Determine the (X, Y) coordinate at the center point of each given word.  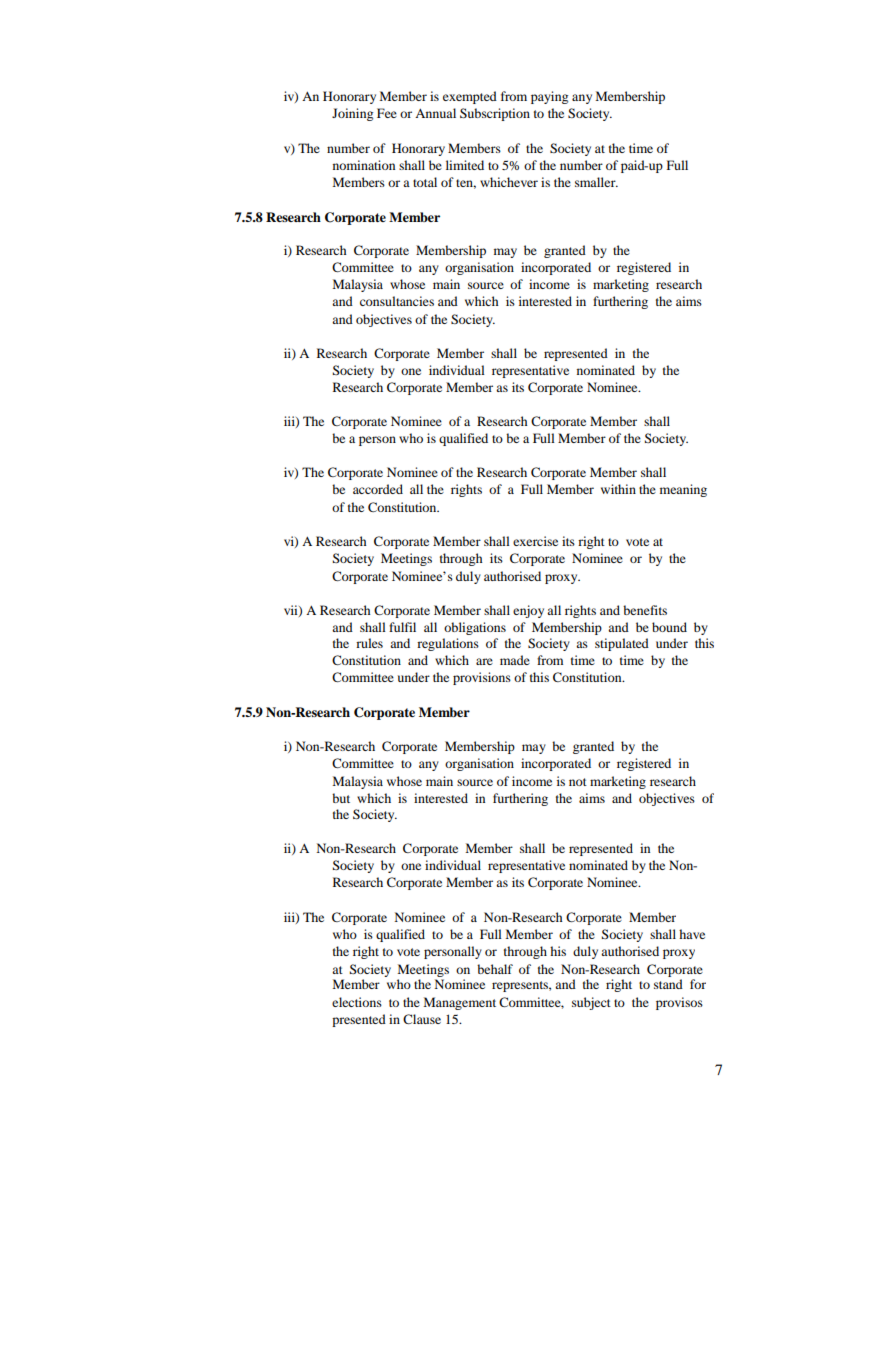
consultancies (397, 301)
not (578, 782)
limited (465, 165)
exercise (535, 541)
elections (357, 1002)
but (341, 798)
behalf (495, 969)
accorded (378, 489)
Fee (387, 113)
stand (668, 984)
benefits (645, 610)
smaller (596, 182)
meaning (683, 490)
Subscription (495, 114)
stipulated (622, 644)
